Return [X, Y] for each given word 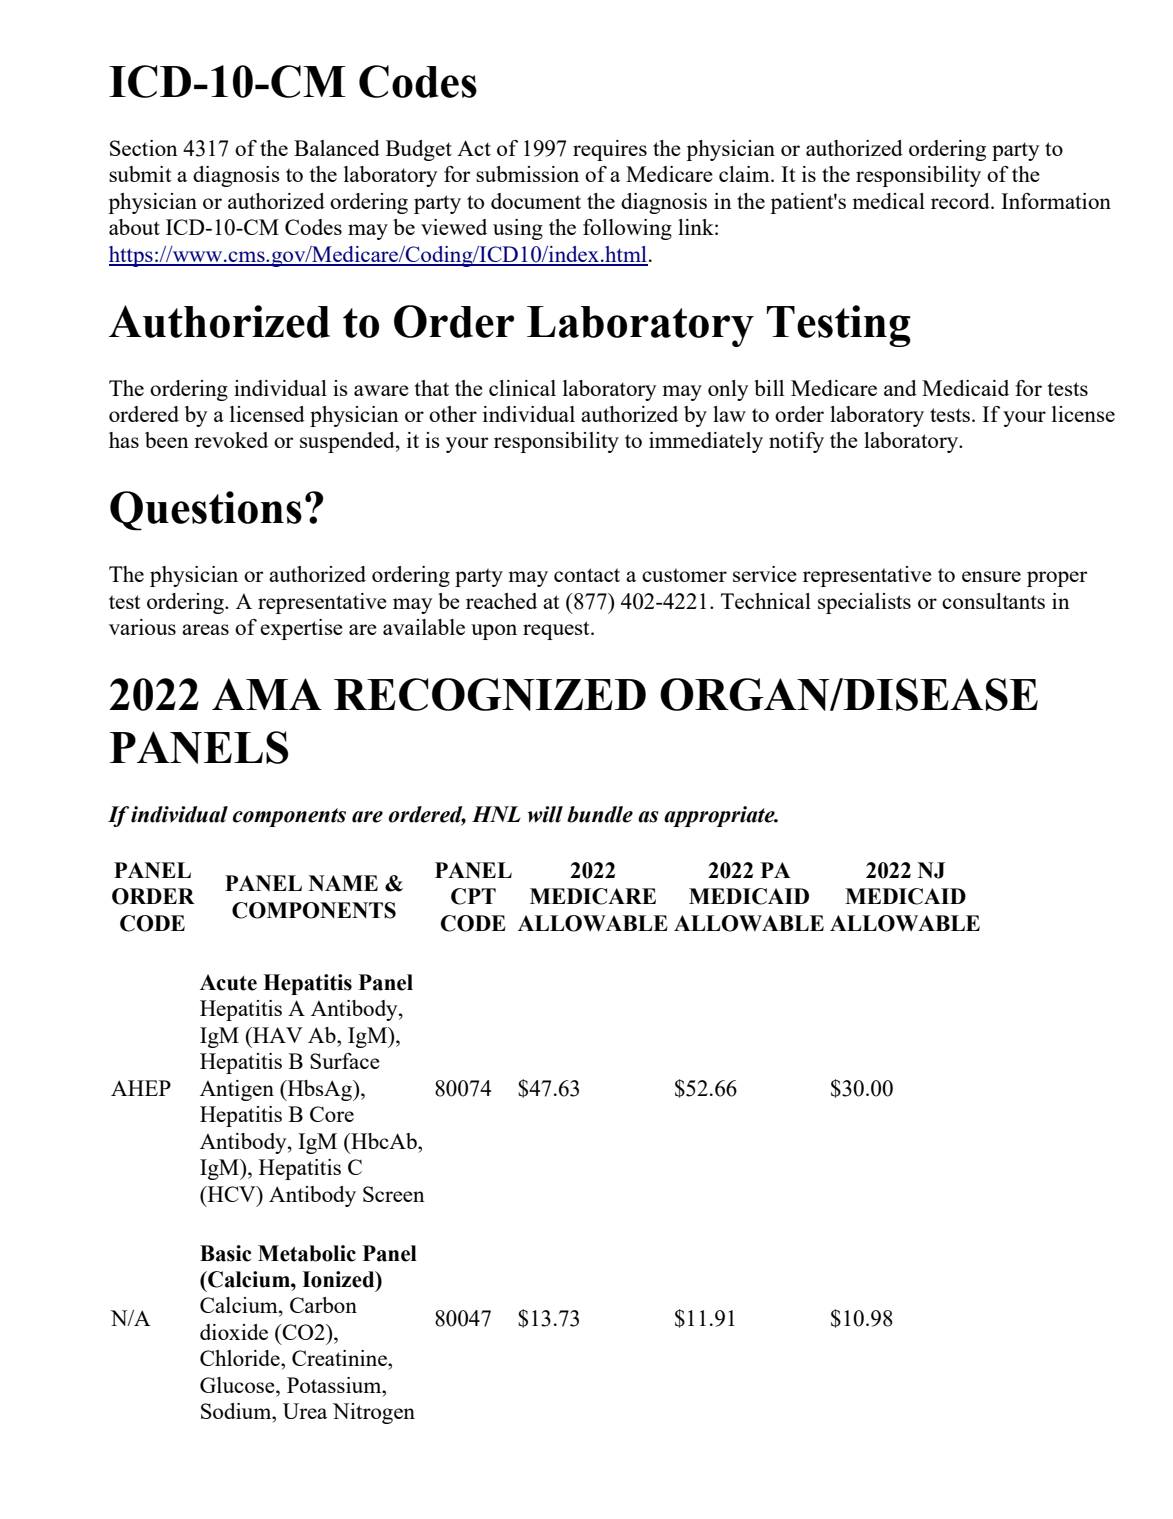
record [961, 201]
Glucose [238, 1385]
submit [140, 174]
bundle [600, 814]
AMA [267, 694]
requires [610, 150]
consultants [993, 601]
